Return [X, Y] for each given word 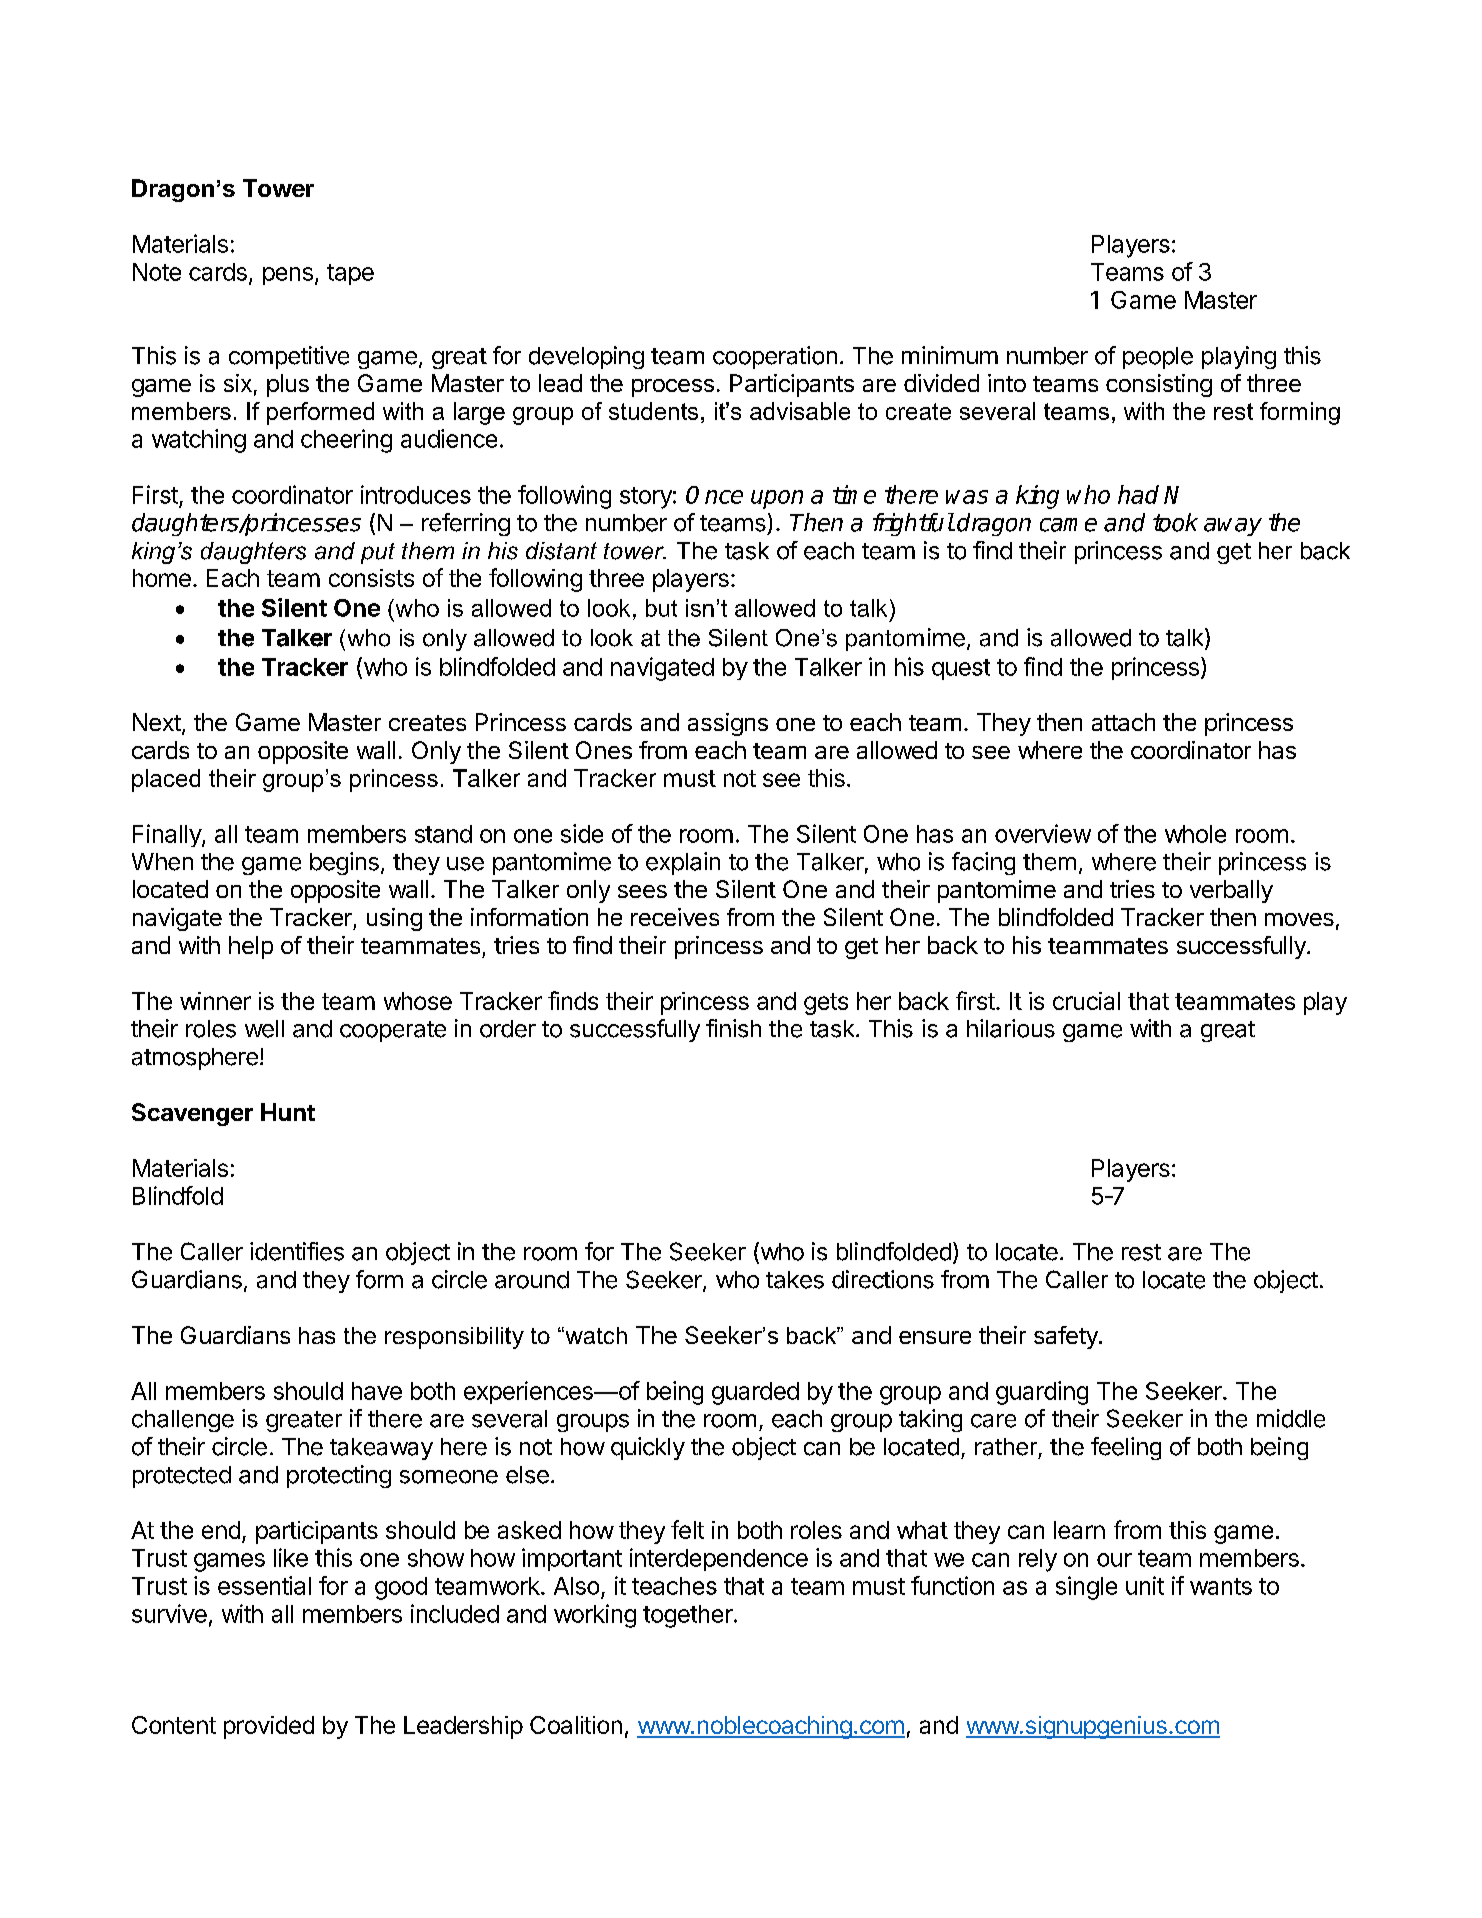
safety [1067, 1337]
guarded [755, 1393]
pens [288, 276]
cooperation [775, 357]
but [661, 608]
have [377, 1391]
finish [733, 1028]
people [1158, 358]
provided [269, 1727]
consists [371, 578]
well [264, 1029]
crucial [1086, 1001]
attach [1123, 722]
